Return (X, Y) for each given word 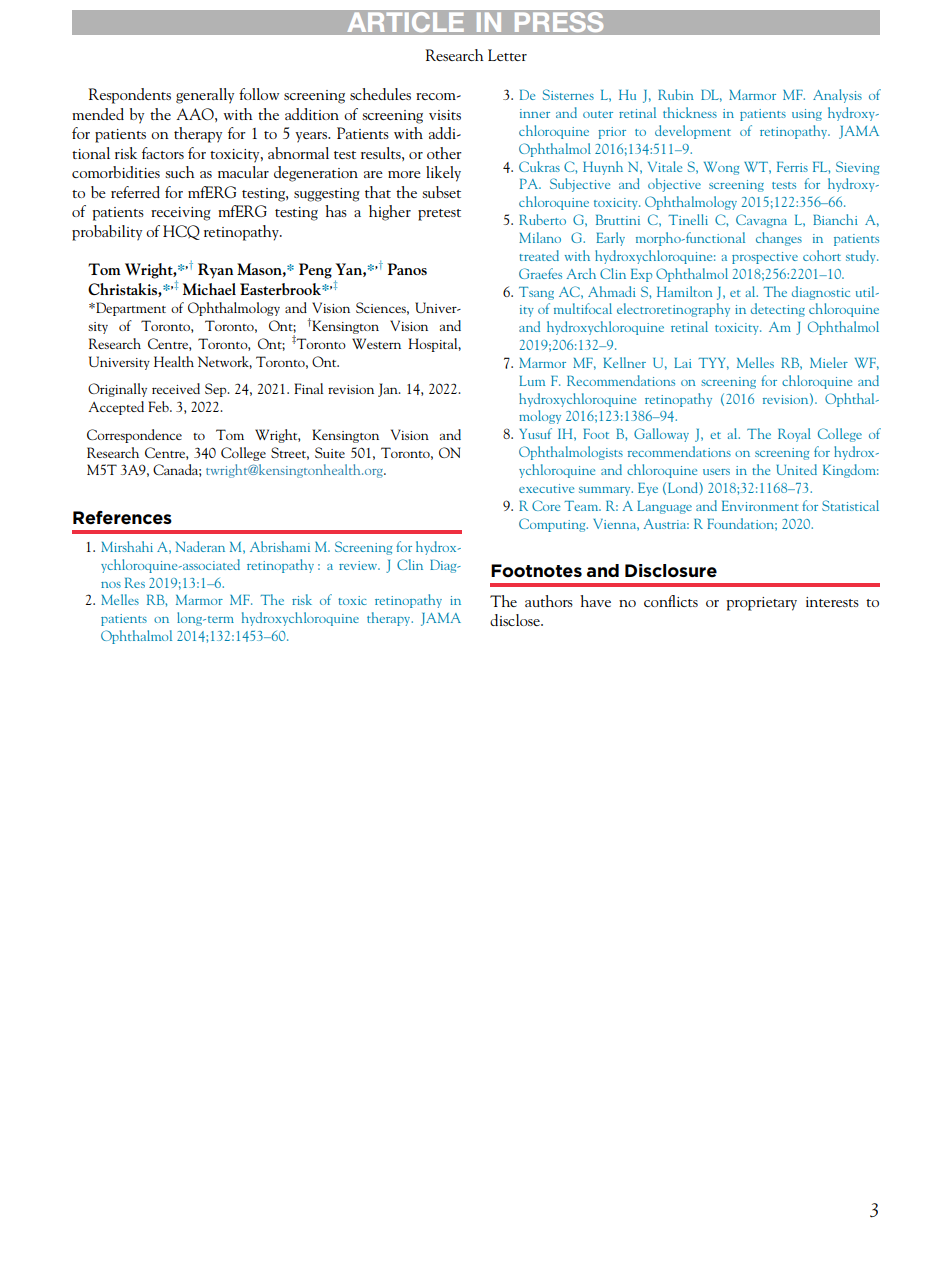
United (797, 469)
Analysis (837, 96)
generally (205, 96)
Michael (209, 289)
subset (441, 192)
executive (546, 488)
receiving (181, 214)
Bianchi (835, 219)
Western (376, 343)
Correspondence (134, 436)
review (359, 565)
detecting (778, 310)
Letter (507, 55)
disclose (516, 620)
